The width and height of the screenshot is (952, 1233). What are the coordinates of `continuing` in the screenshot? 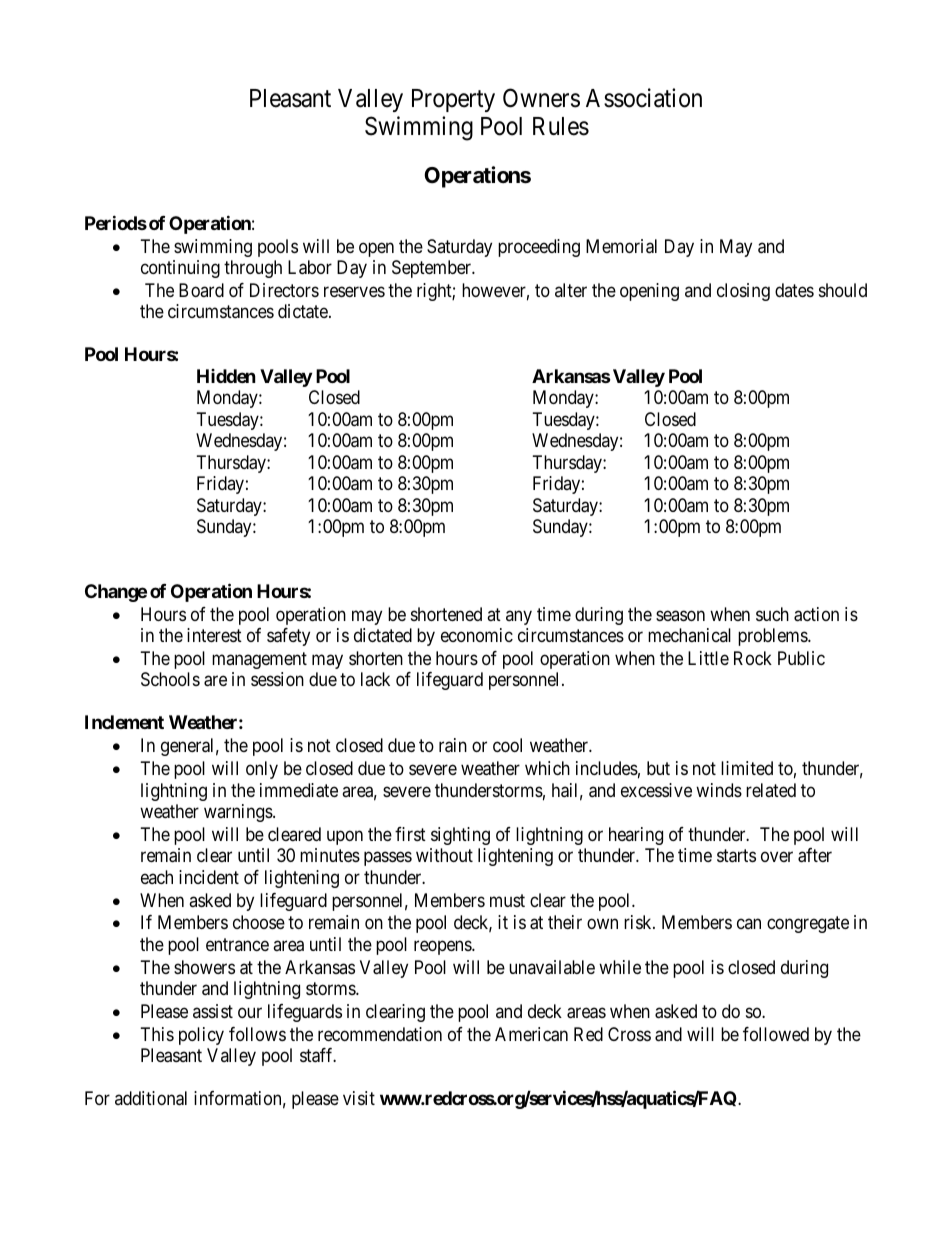 It's located at (180, 269).
